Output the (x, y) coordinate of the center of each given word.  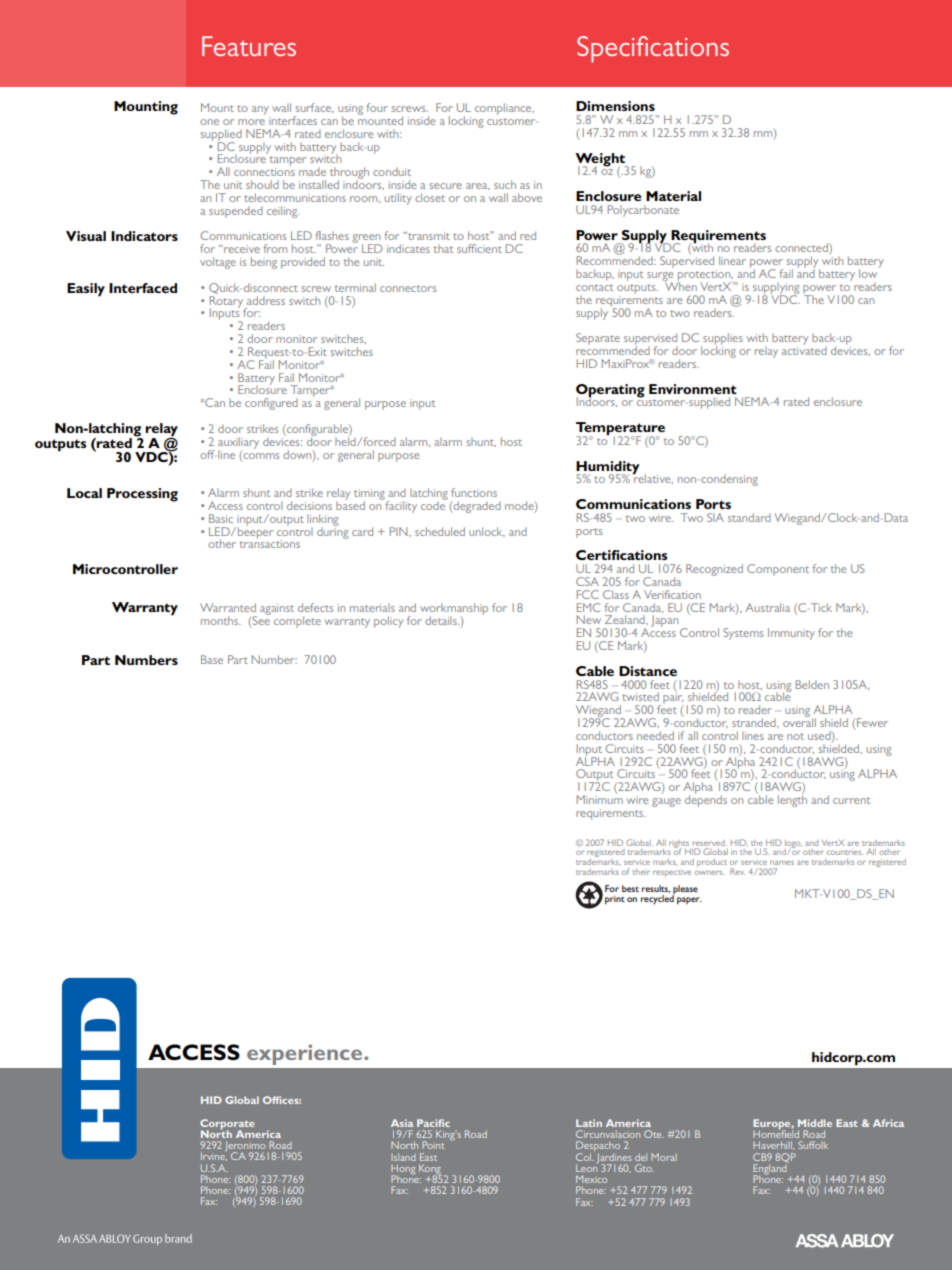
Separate (598, 339)
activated (804, 349)
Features (249, 46)
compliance (504, 109)
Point (433, 1145)
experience (306, 1054)
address (266, 300)
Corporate (227, 1125)
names (782, 863)
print (615, 900)
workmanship (454, 610)
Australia (767, 607)
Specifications (653, 49)
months (221, 620)
